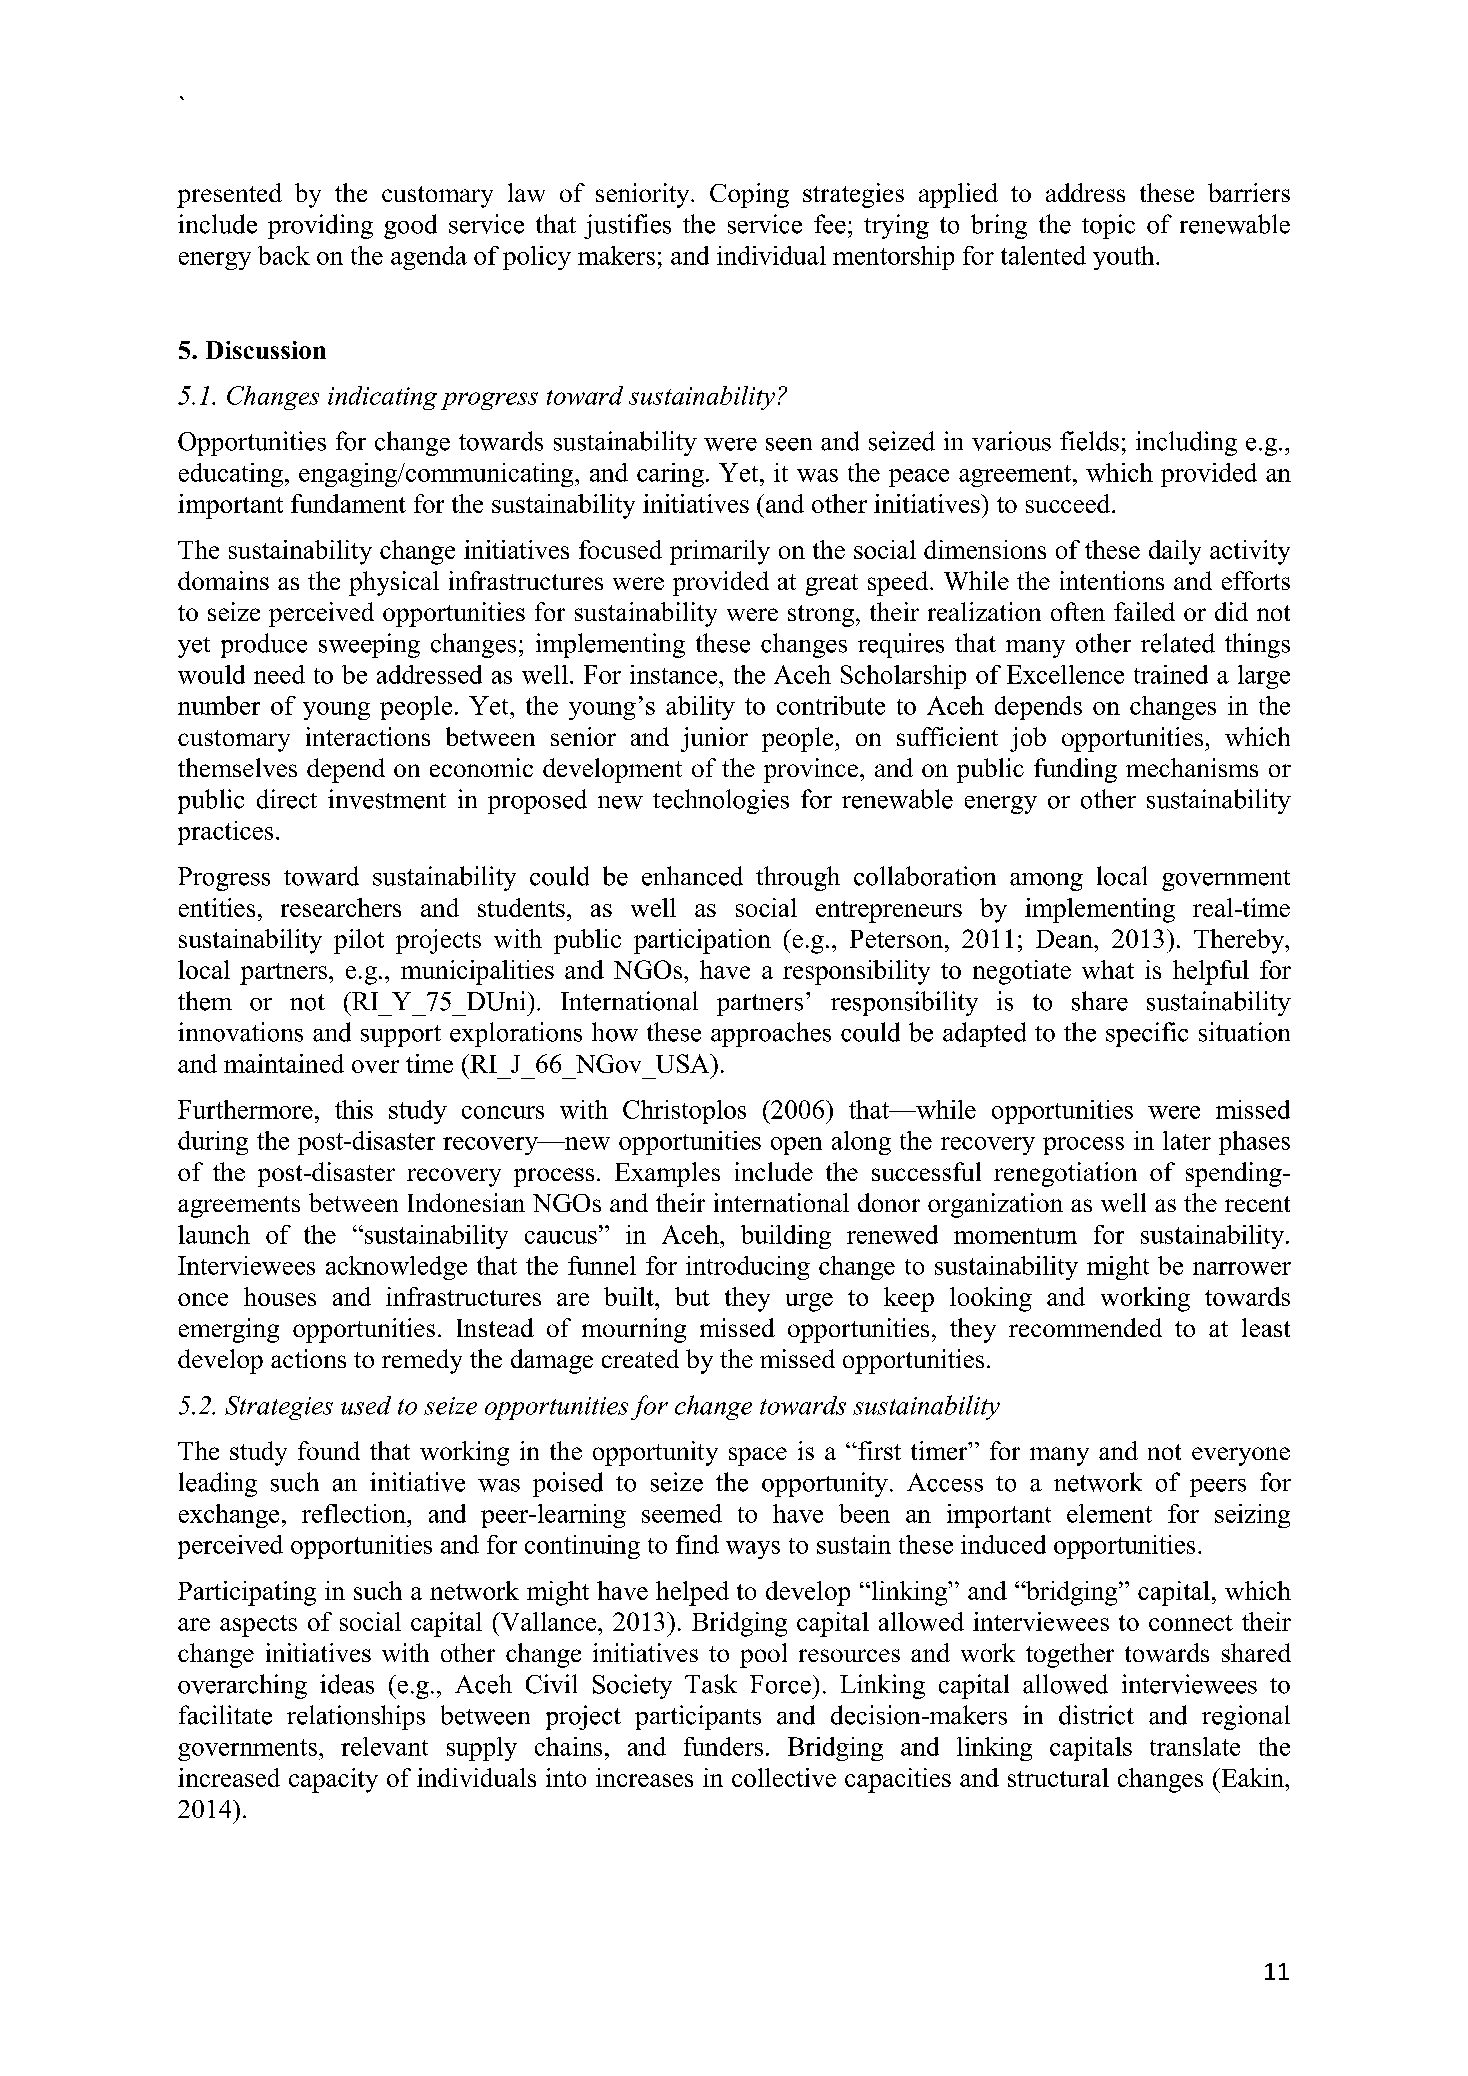 This screenshot has width=1468, height=2076. I want to click on later, so click(1187, 1140).
